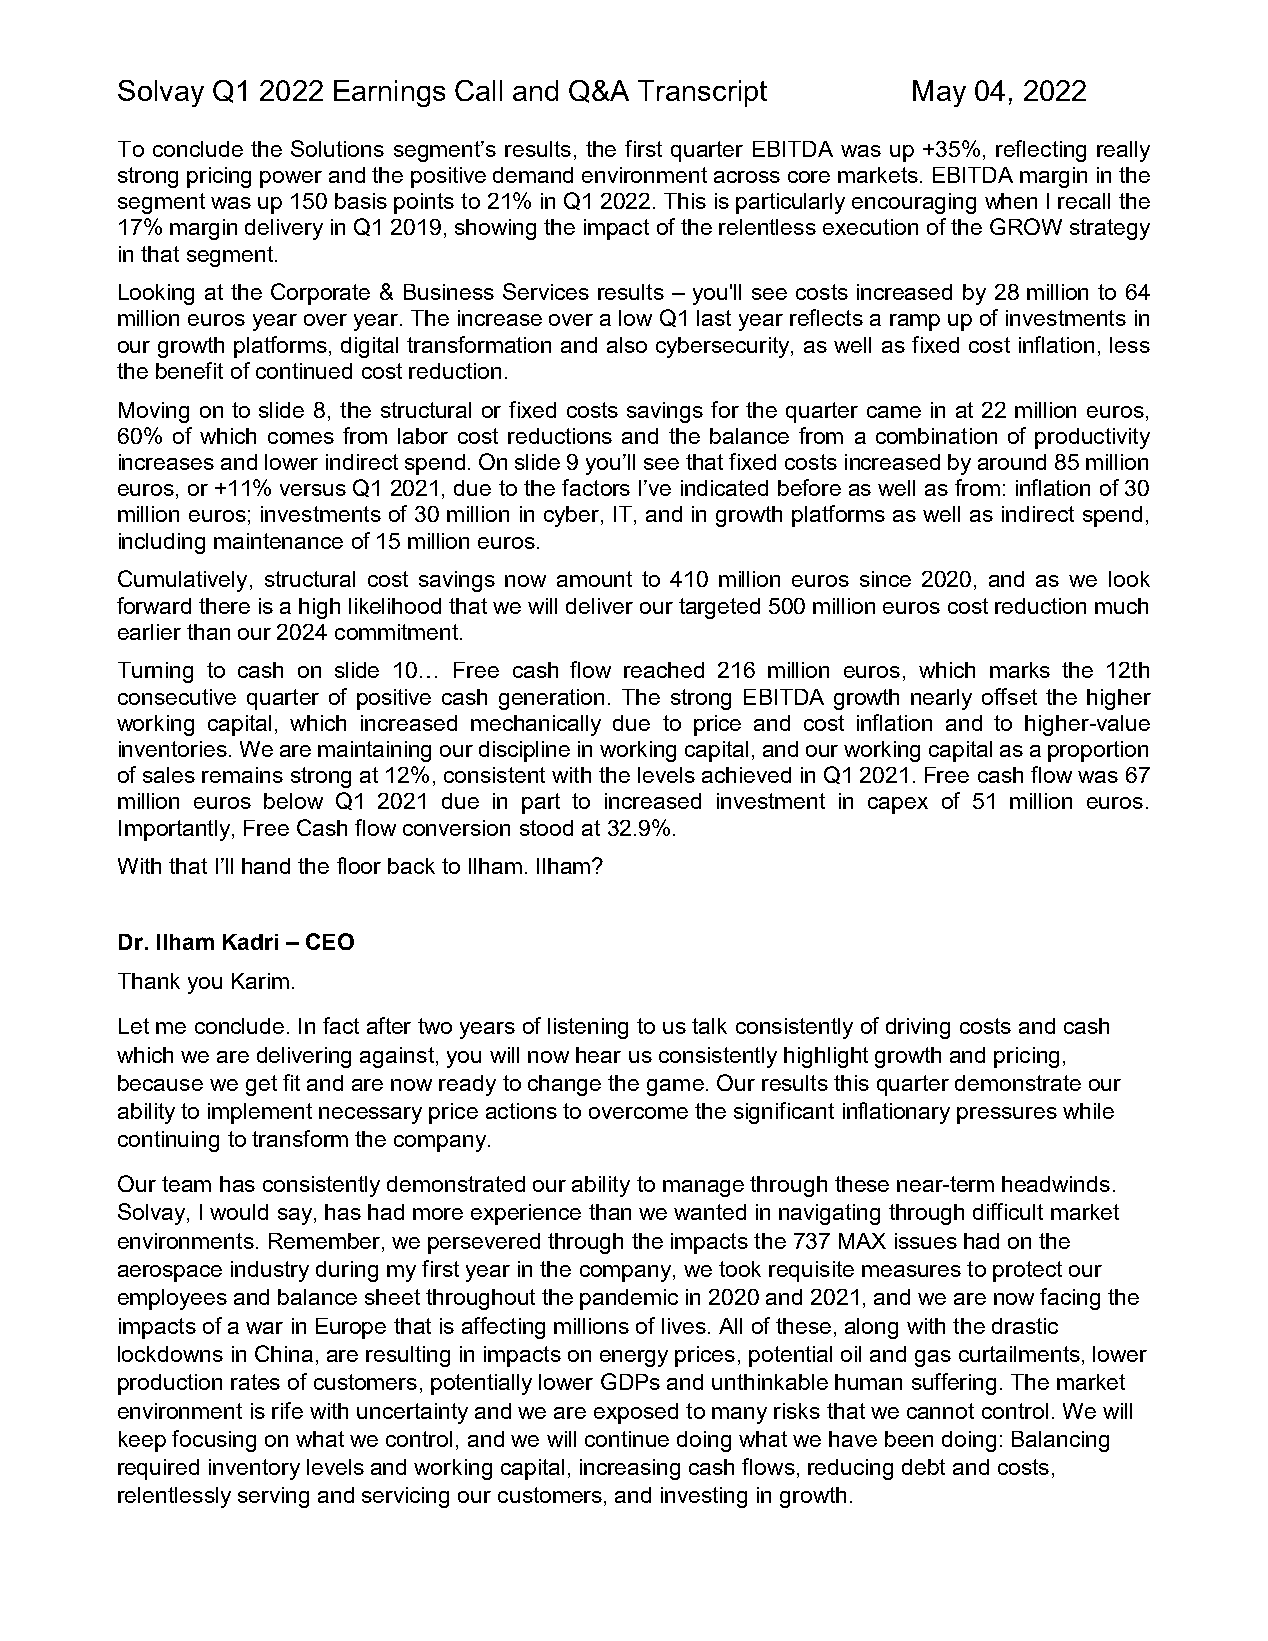 This document has width=1268, height=1641. What do you see at coordinates (630, 1469) in the document?
I see `increasing` at bounding box center [630, 1469].
